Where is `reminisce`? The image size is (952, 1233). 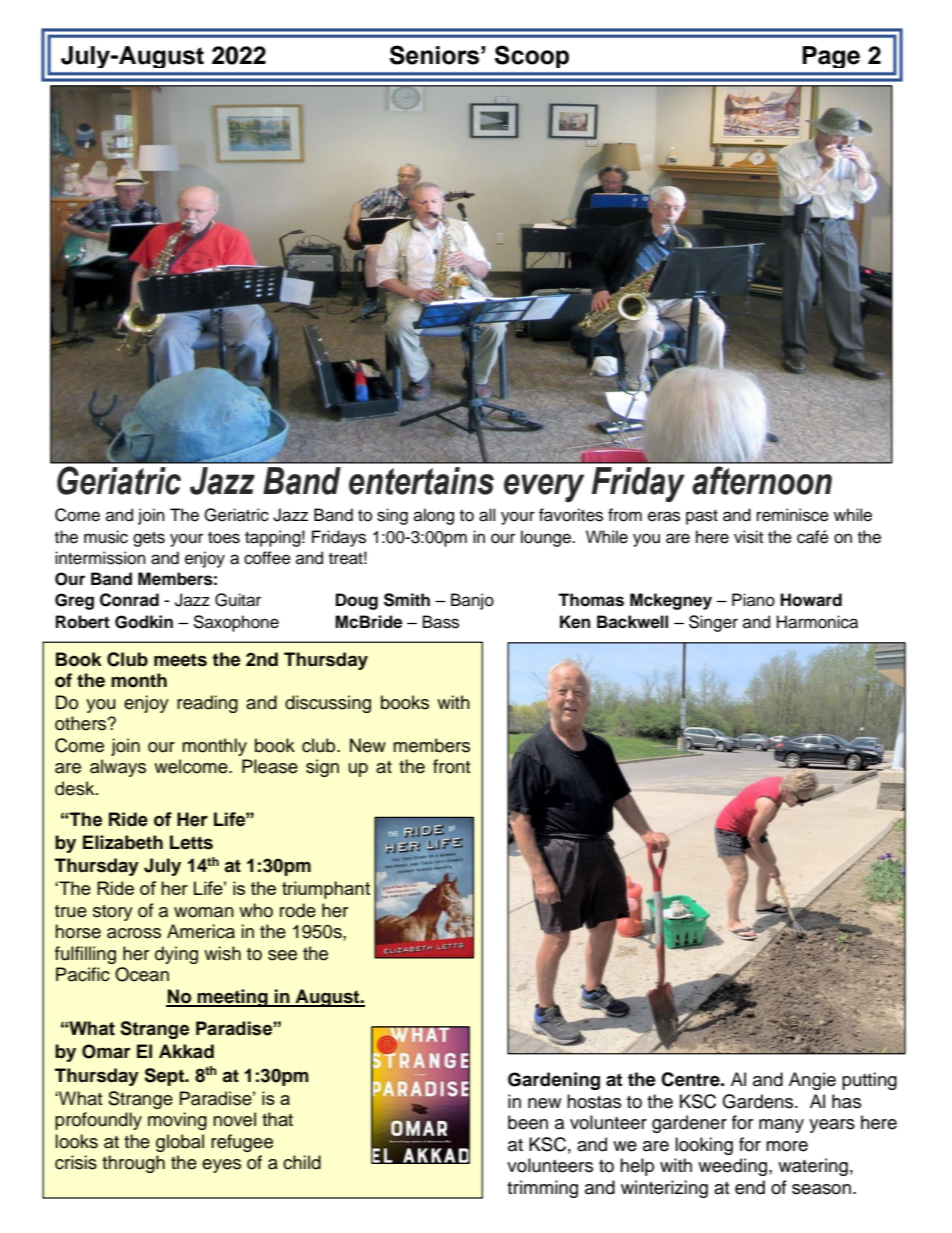 reminisce is located at coordinates (793, 515).
